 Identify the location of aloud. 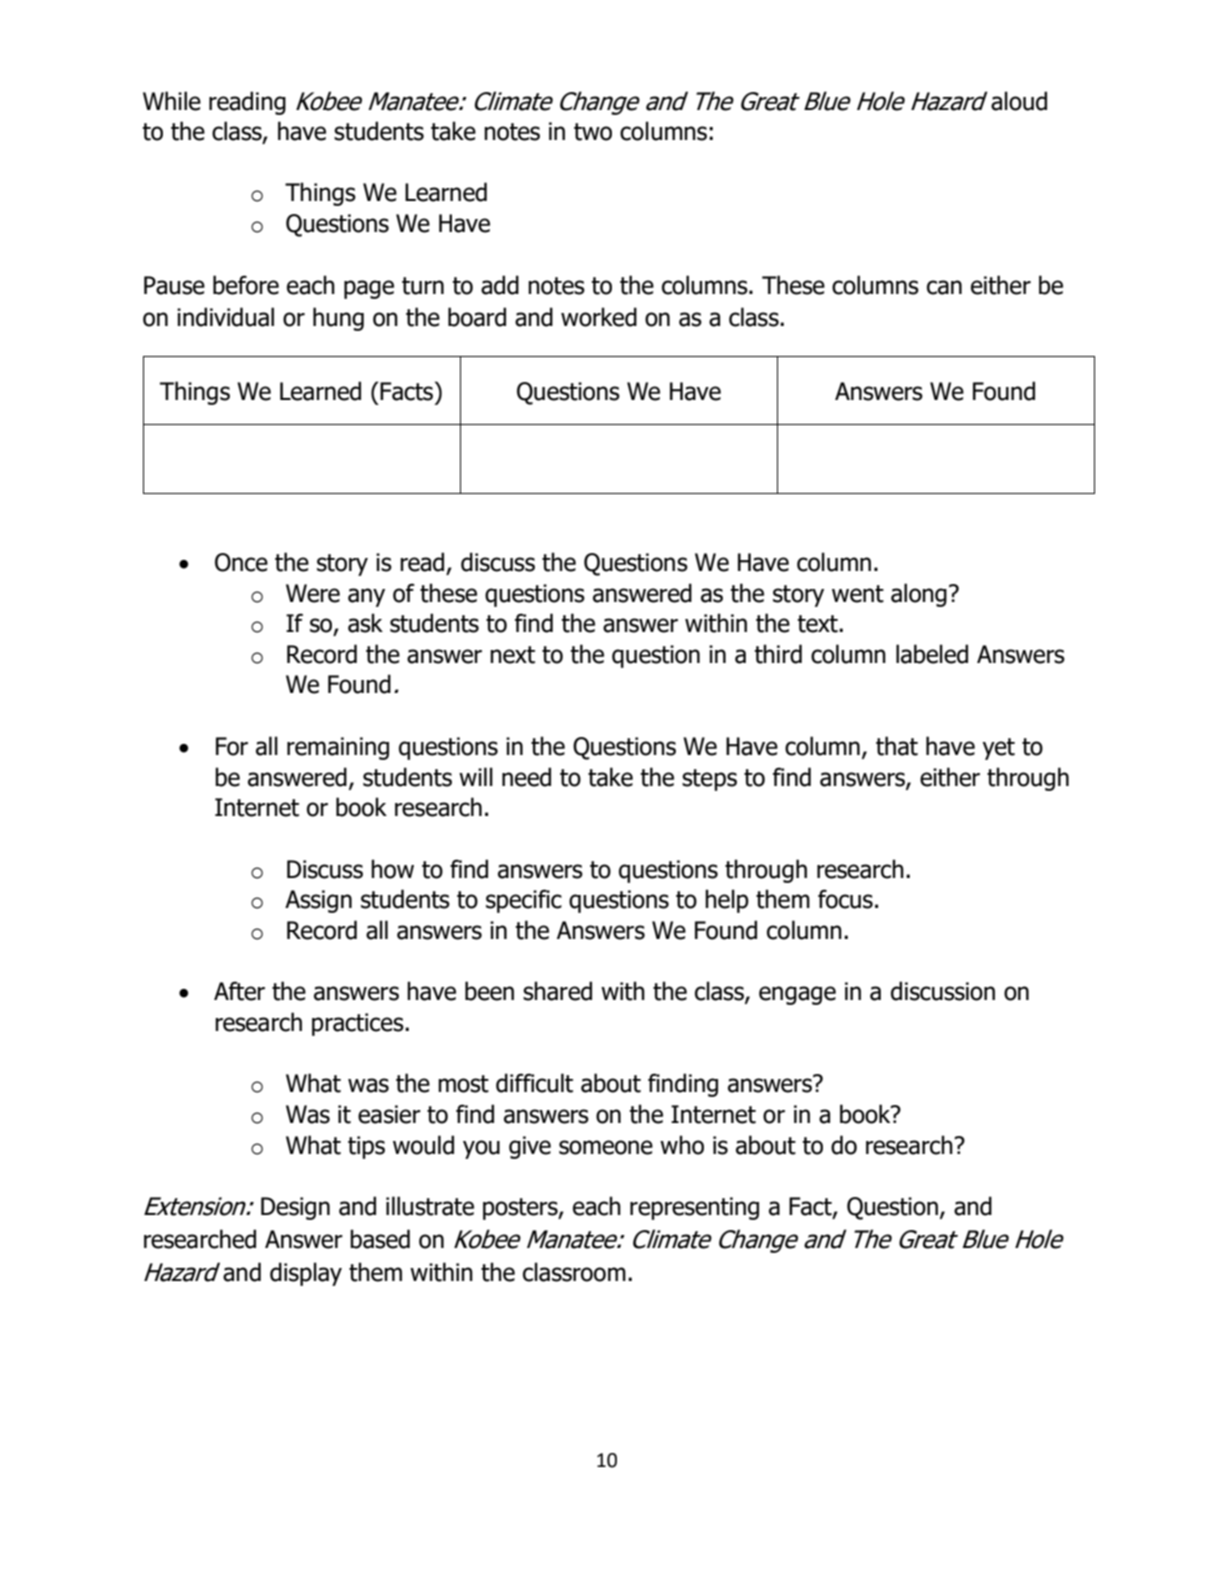
(1019, 101).
